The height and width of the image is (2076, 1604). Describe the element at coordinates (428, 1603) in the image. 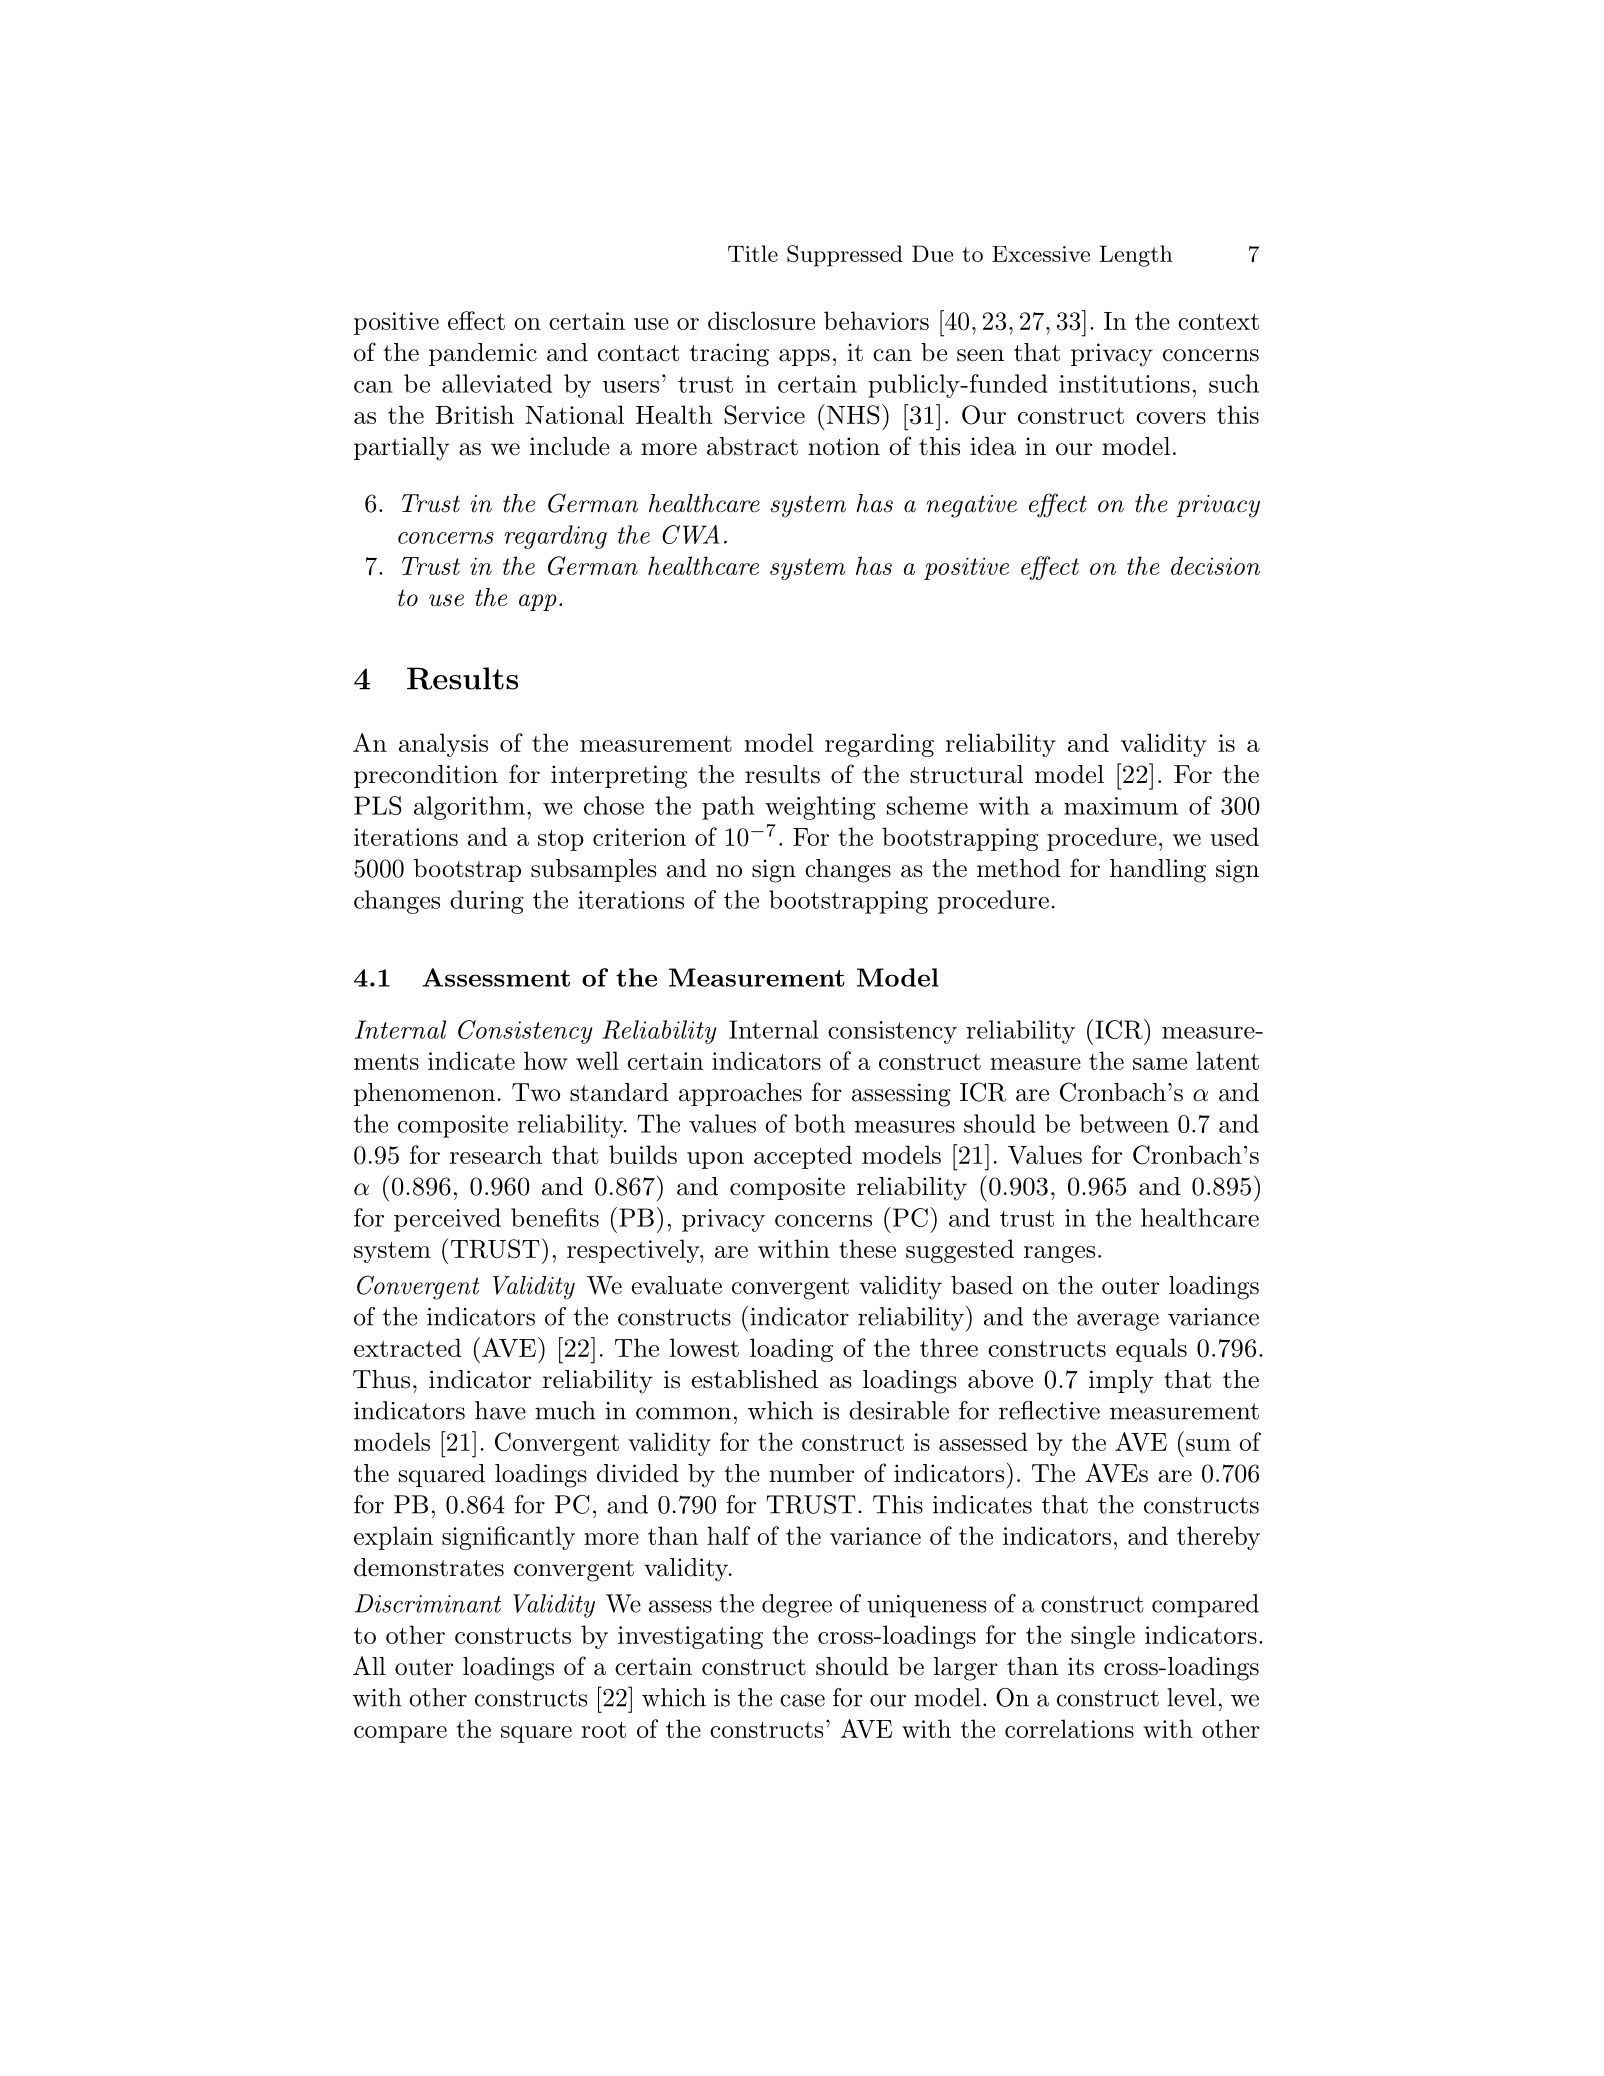

I see `Discriminant` at that location.
